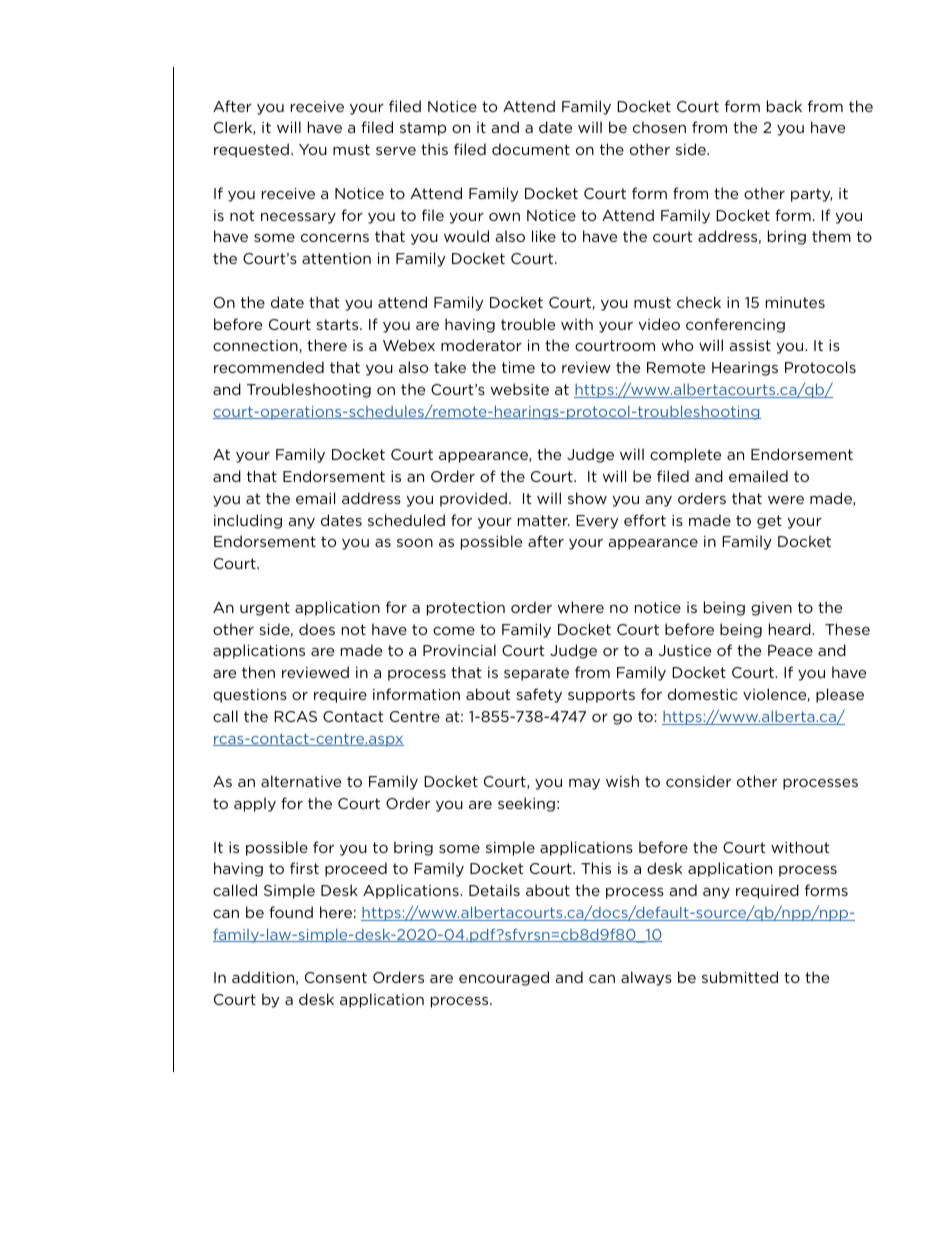 Image resolution: width=952 pixels, height=1233 pixels. Describe the element at coordinates (301, 781) in the screenshot. I see `alternative` at that location.
